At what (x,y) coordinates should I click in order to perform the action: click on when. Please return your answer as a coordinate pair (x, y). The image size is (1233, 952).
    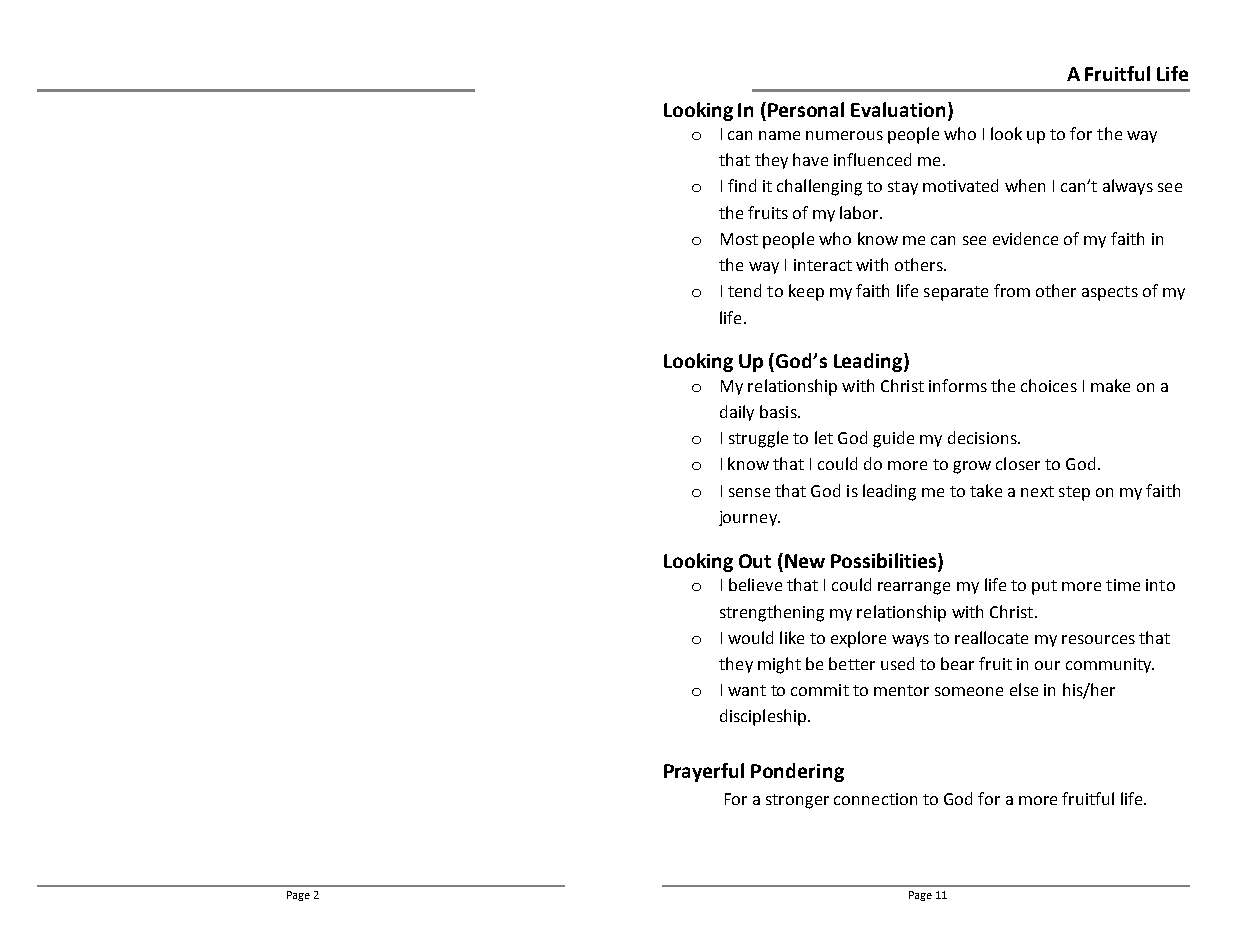
    Looking at the image, I should click on (1025, 185).
